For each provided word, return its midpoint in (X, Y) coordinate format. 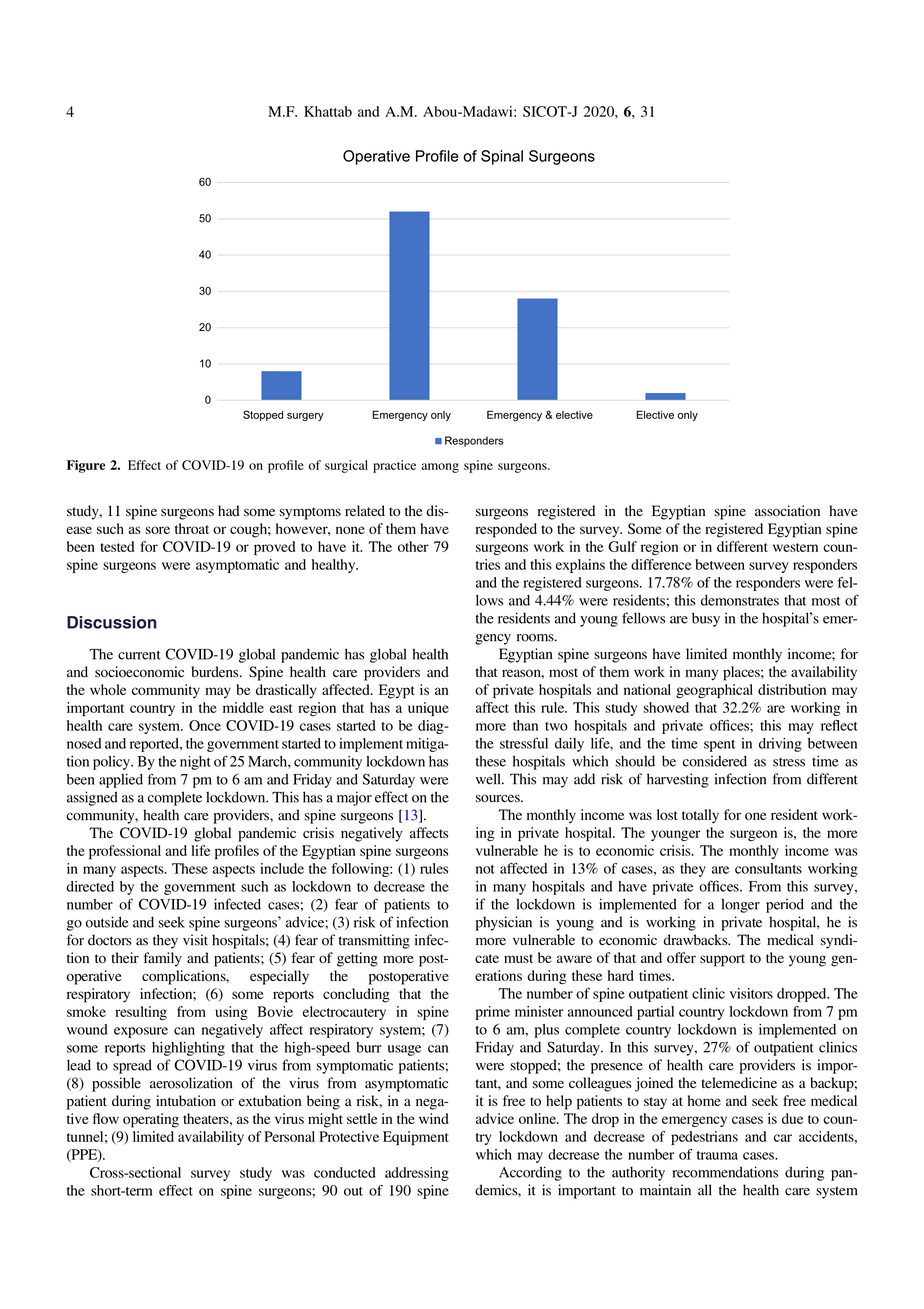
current (139, 655)
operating (151, 1120)
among (440, 468)
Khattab (328, 111)
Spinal (502, 157)
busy (706, 619)
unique (428, 709)
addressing (417, 1174)
